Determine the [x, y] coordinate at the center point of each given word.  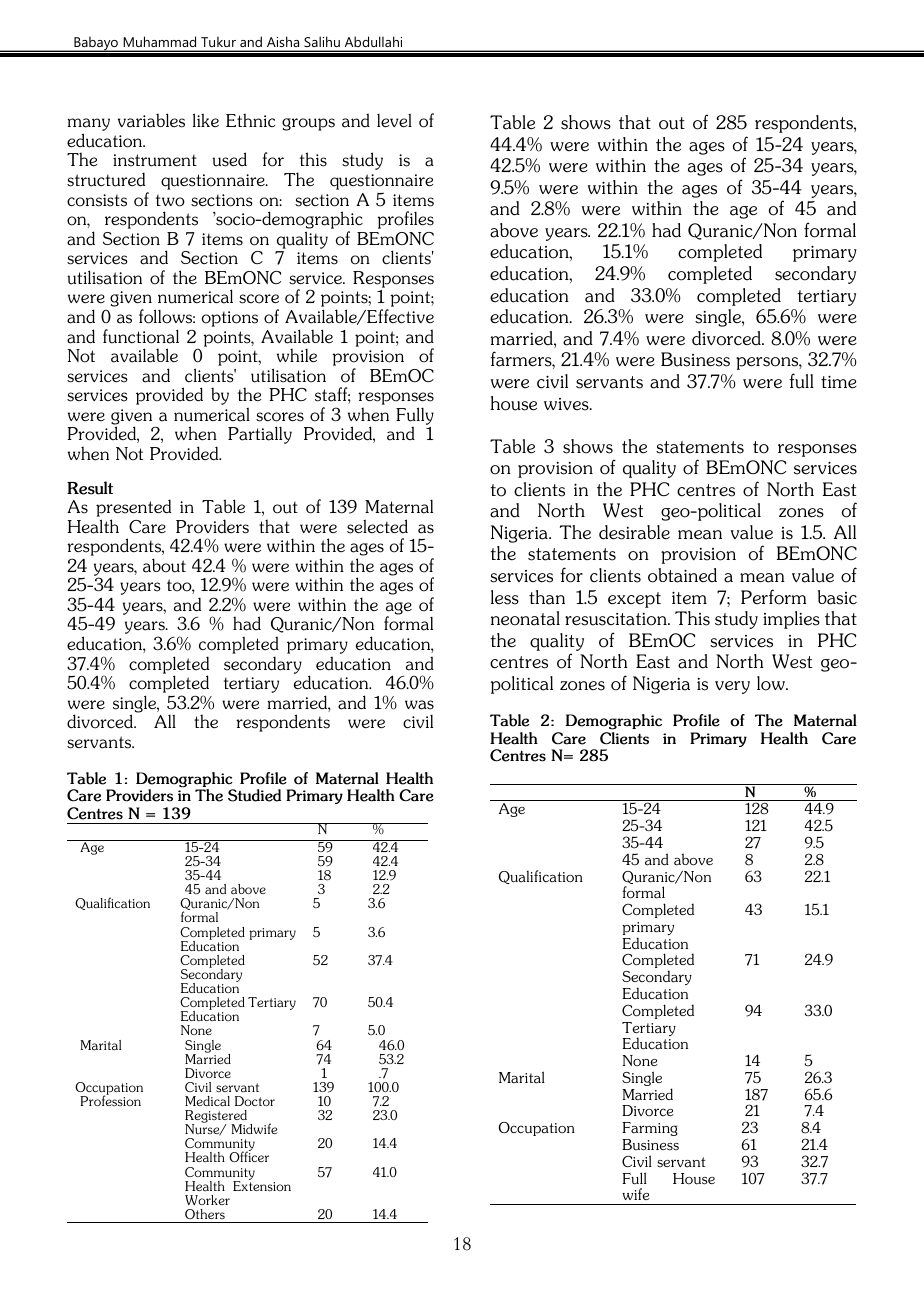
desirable [634, 532]
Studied [254, 795]
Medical [207, 1101]
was [419, 705]
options [230, 319]
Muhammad [160, 43]
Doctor [255, 1101]
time [839, 382]
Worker [207, 1200]
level [394, 121]
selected [377, 526]
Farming [650, 1129]
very [732, 687]
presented [133, 508]
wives [567, 404]
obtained [682, 575]
